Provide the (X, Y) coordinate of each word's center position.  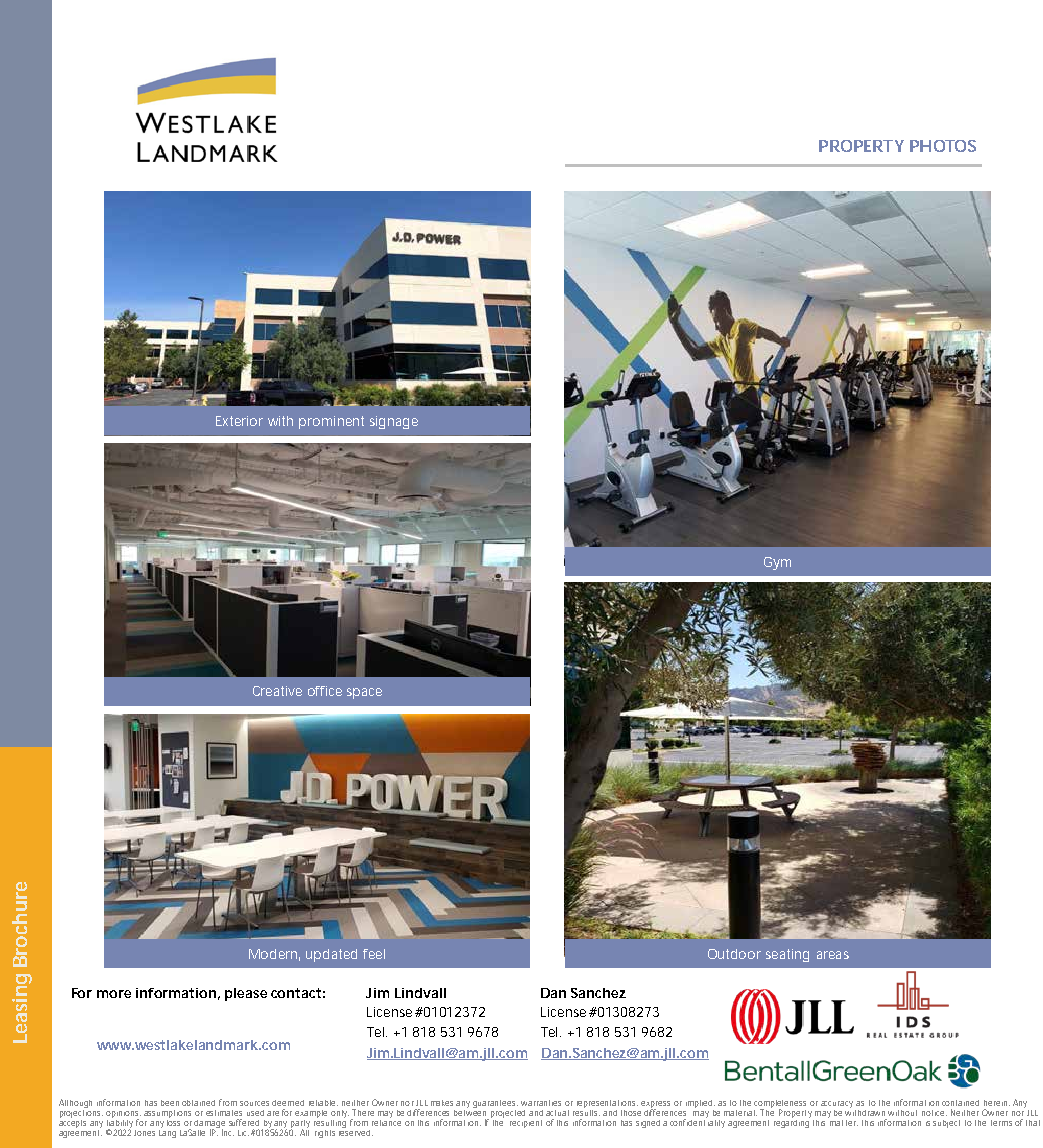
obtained (198, 1103)
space (364, 693)
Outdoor (734, 954)
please (246, 994)
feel (374, 954)
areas (833, 955)
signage (394, 422)
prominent (331, 422)
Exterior (239, 421)
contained (960, 1103)
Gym (777, 563)
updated (331, 955)
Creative (277, 691)
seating (787, 955)
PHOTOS (943, 146)
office (325, 691)
